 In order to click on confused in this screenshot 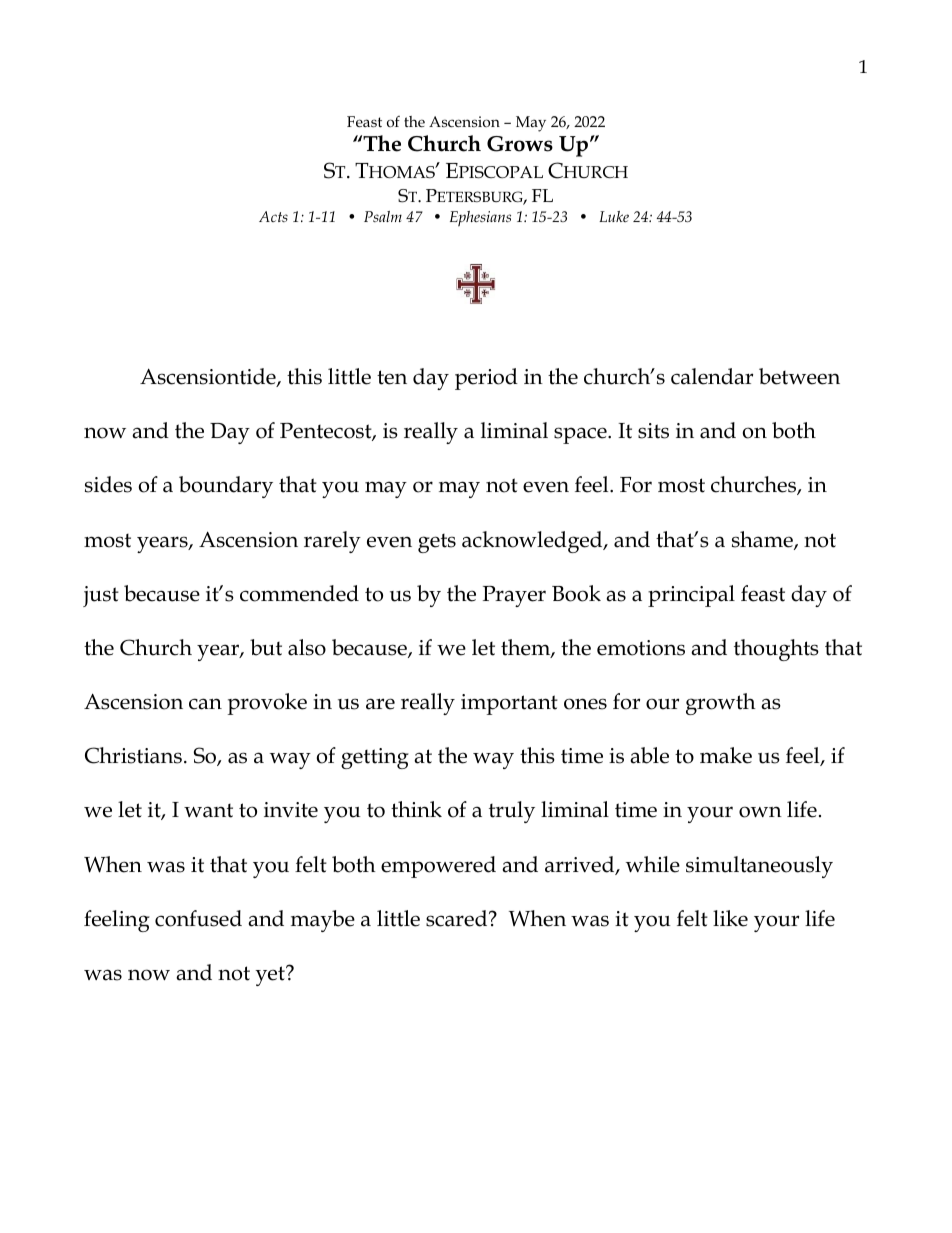, I will do `click(198, 918)`.
